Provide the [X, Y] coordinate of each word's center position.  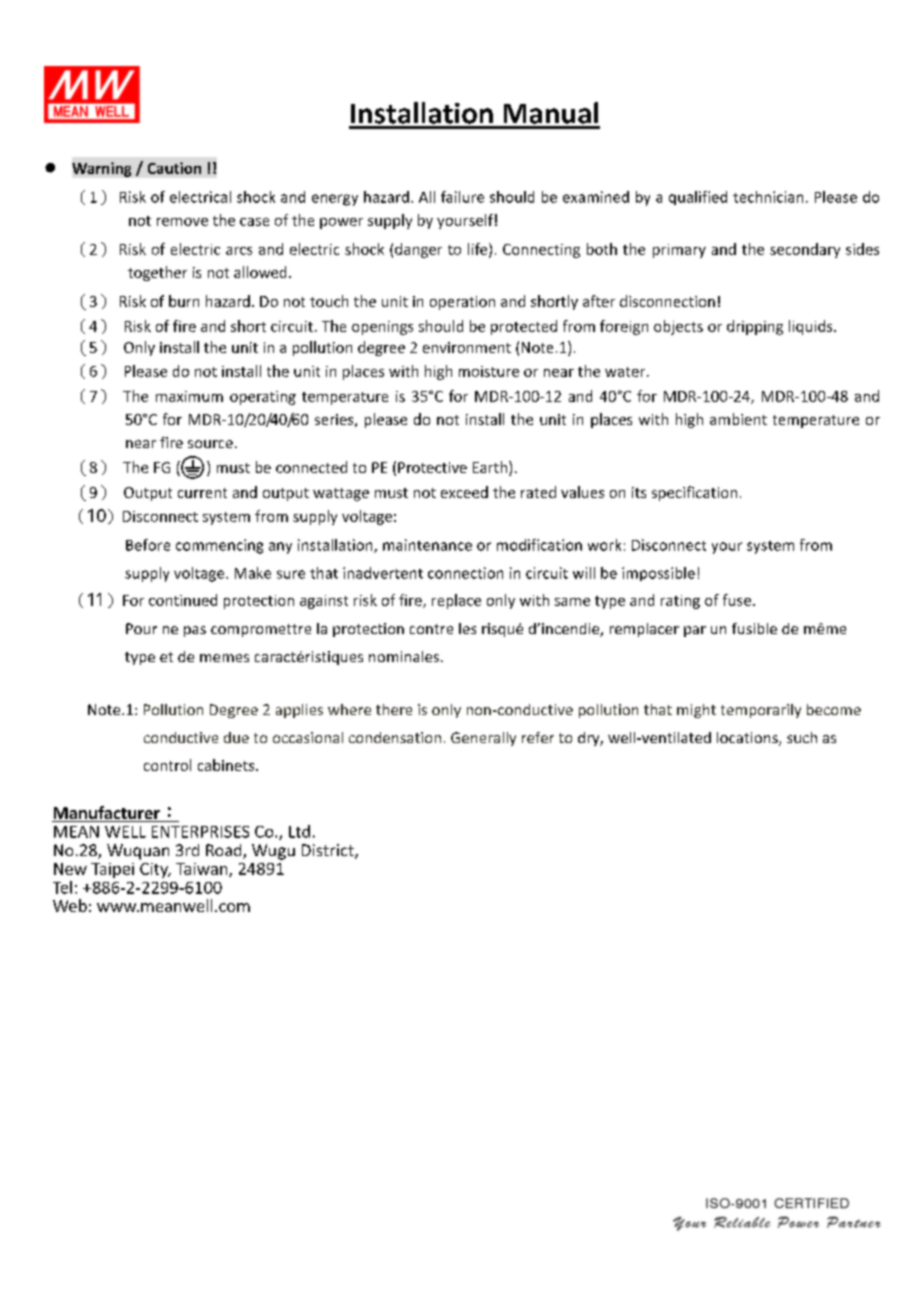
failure [462, 197]
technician [768, 197]
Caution [174, 168]
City [155, 870]
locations [748, 739]
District [329, 851]
